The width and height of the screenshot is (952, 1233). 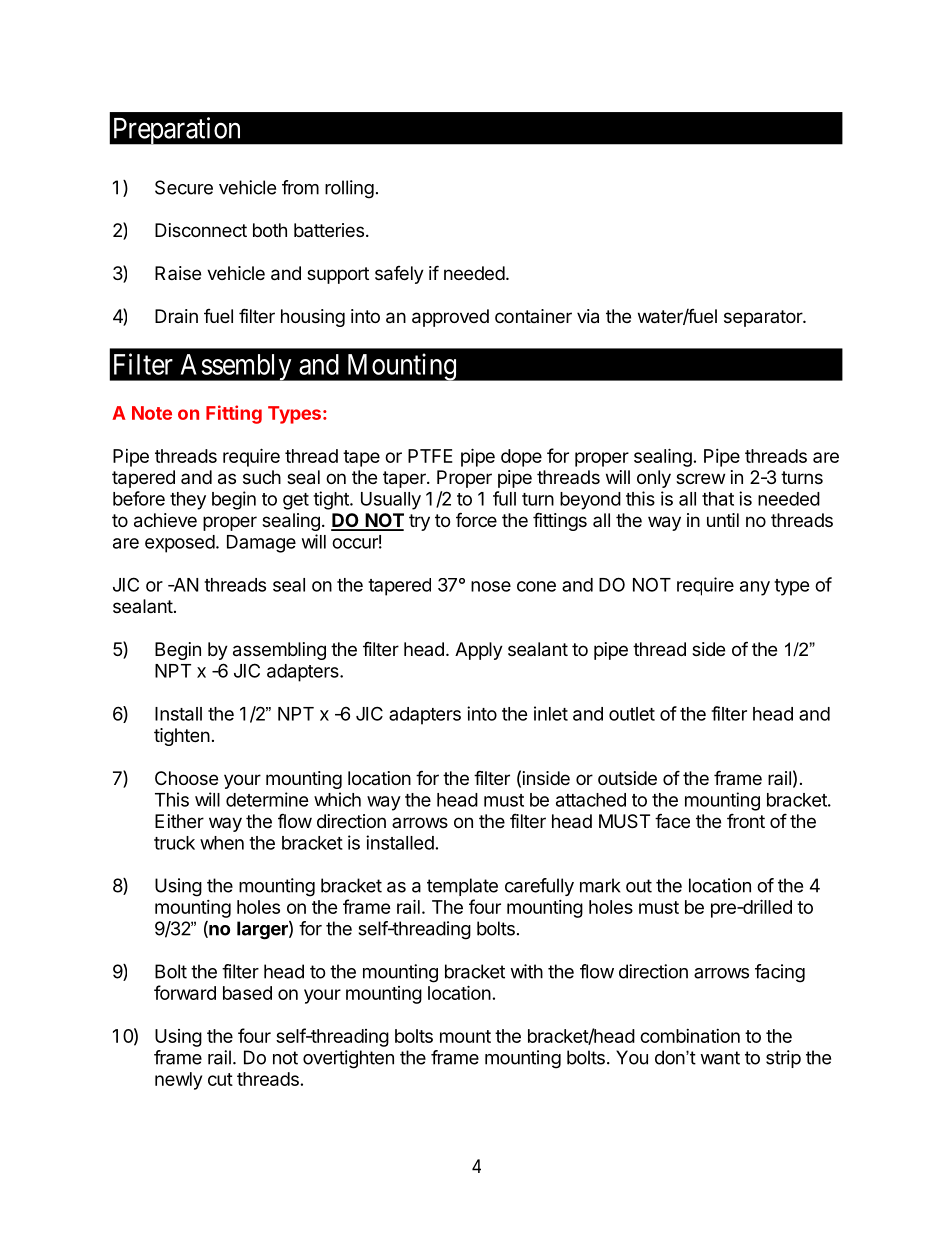 What do you see at coordinates (720, 1058) in the screenshot?
I see `want` at bounding box center [720, 1058].
